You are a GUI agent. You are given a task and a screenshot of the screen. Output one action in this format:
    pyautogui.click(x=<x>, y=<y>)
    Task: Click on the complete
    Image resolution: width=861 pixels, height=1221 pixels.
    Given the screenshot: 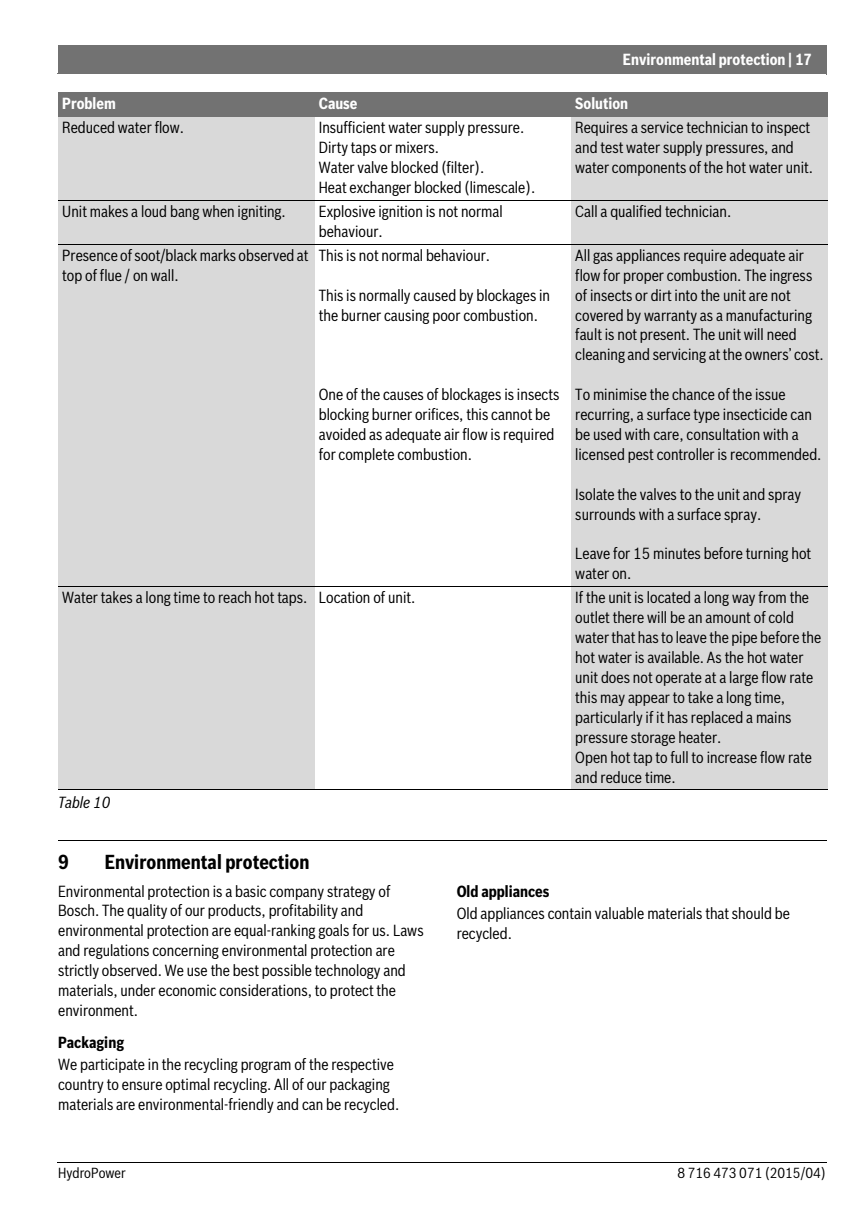 What is the action you would take?
    pyautogui.click(x=366, y=455)
